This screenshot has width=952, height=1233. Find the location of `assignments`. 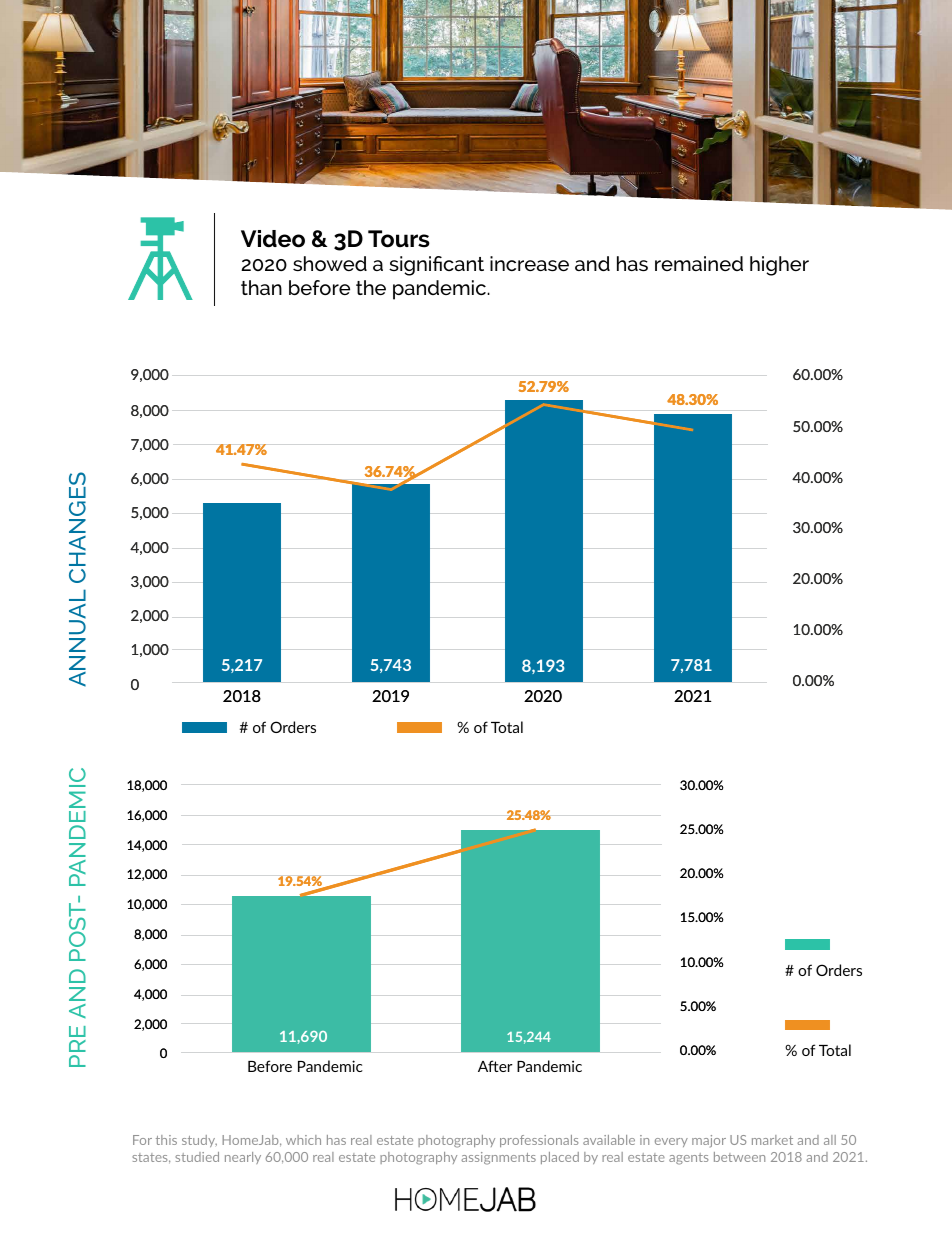

assignments is located at coordinates (498, 1158).
